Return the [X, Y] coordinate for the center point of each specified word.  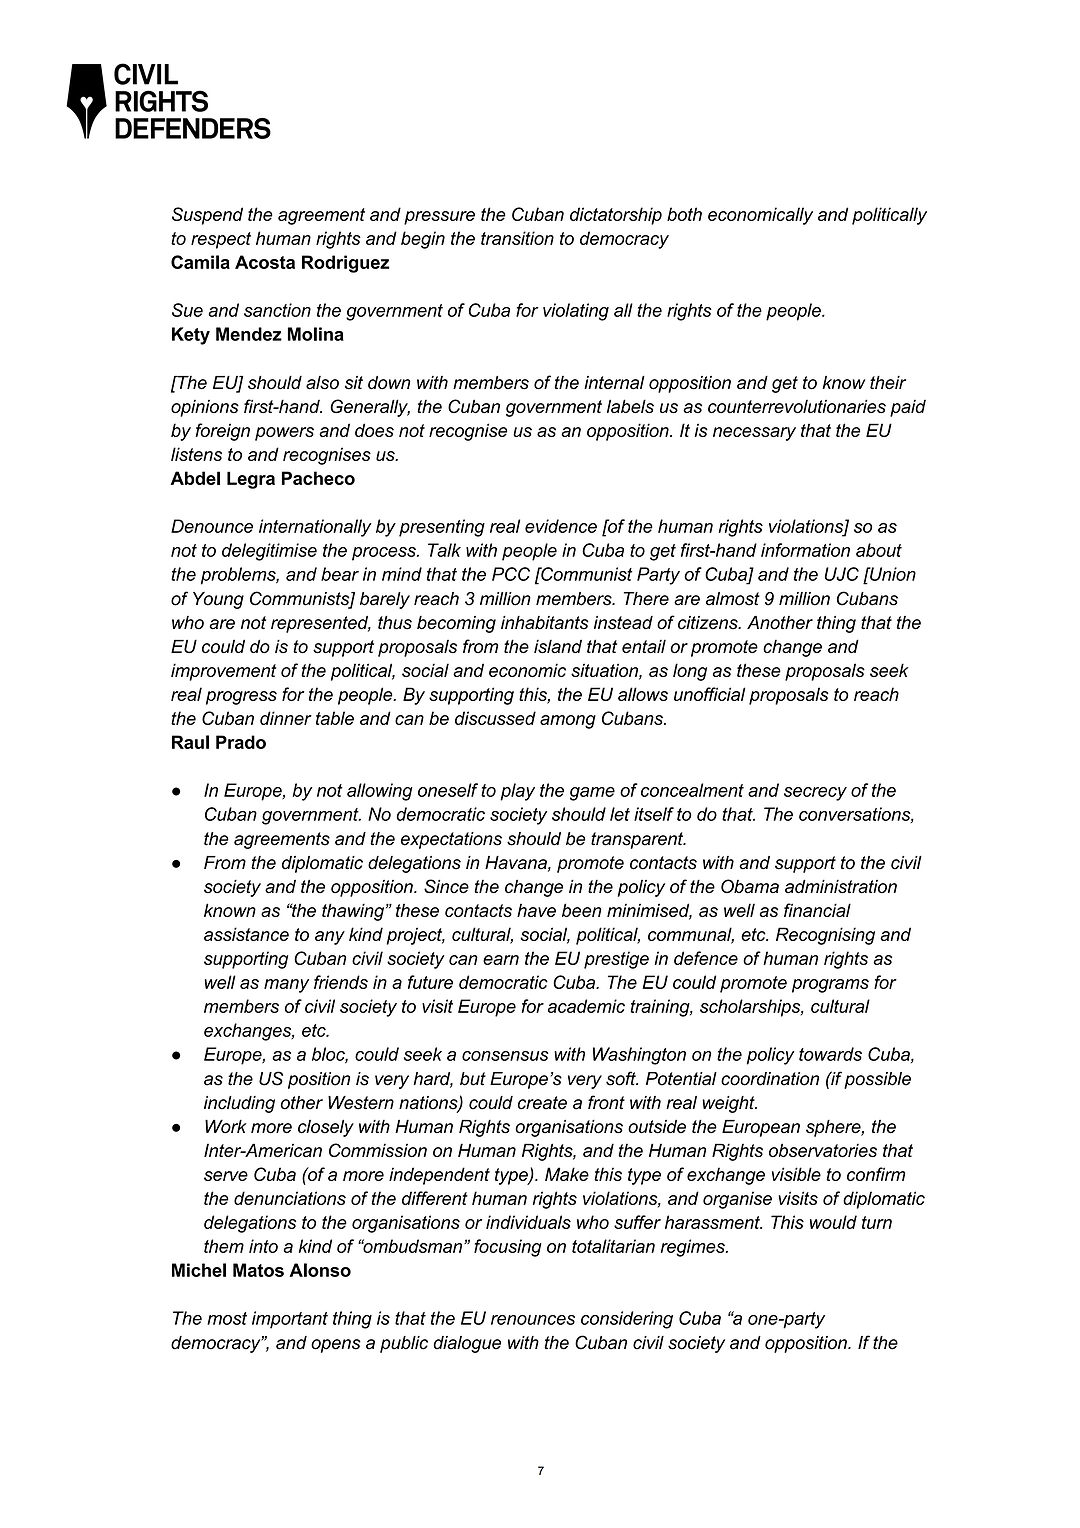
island [558, 646]
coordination [770, 1079]
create [542, 1103]
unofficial [710, 694]
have [536, 910]
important [290, 1320]
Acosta [265, 262]
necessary [754, 434]
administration [841, 887]
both [684, 214]
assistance [246, 934]
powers [284, 434]
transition [517, 238]
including [239, 1104]
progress [241, 698]
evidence [561, 526]
